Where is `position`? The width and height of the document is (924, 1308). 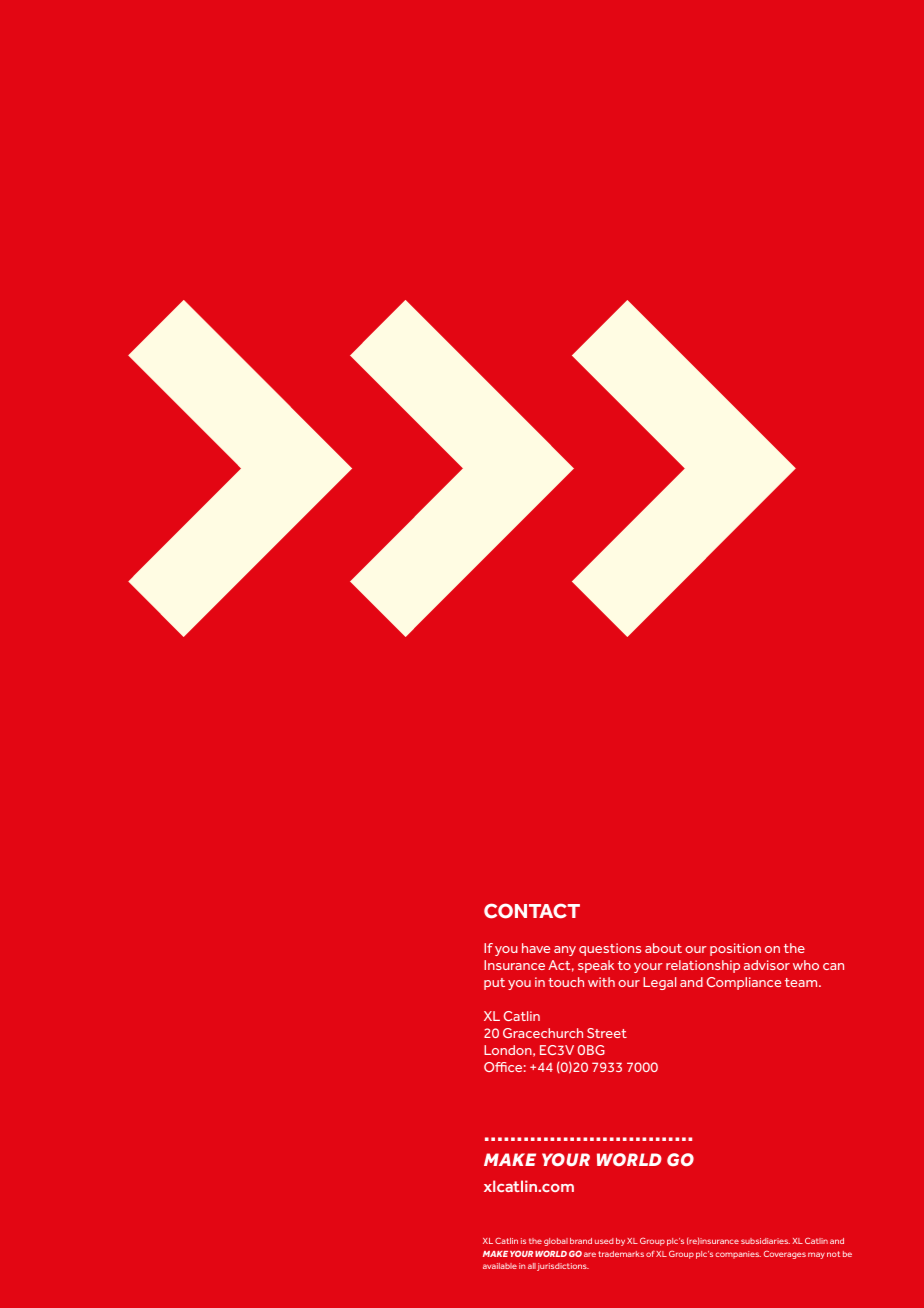
position is located at coordinates (735, 949).
